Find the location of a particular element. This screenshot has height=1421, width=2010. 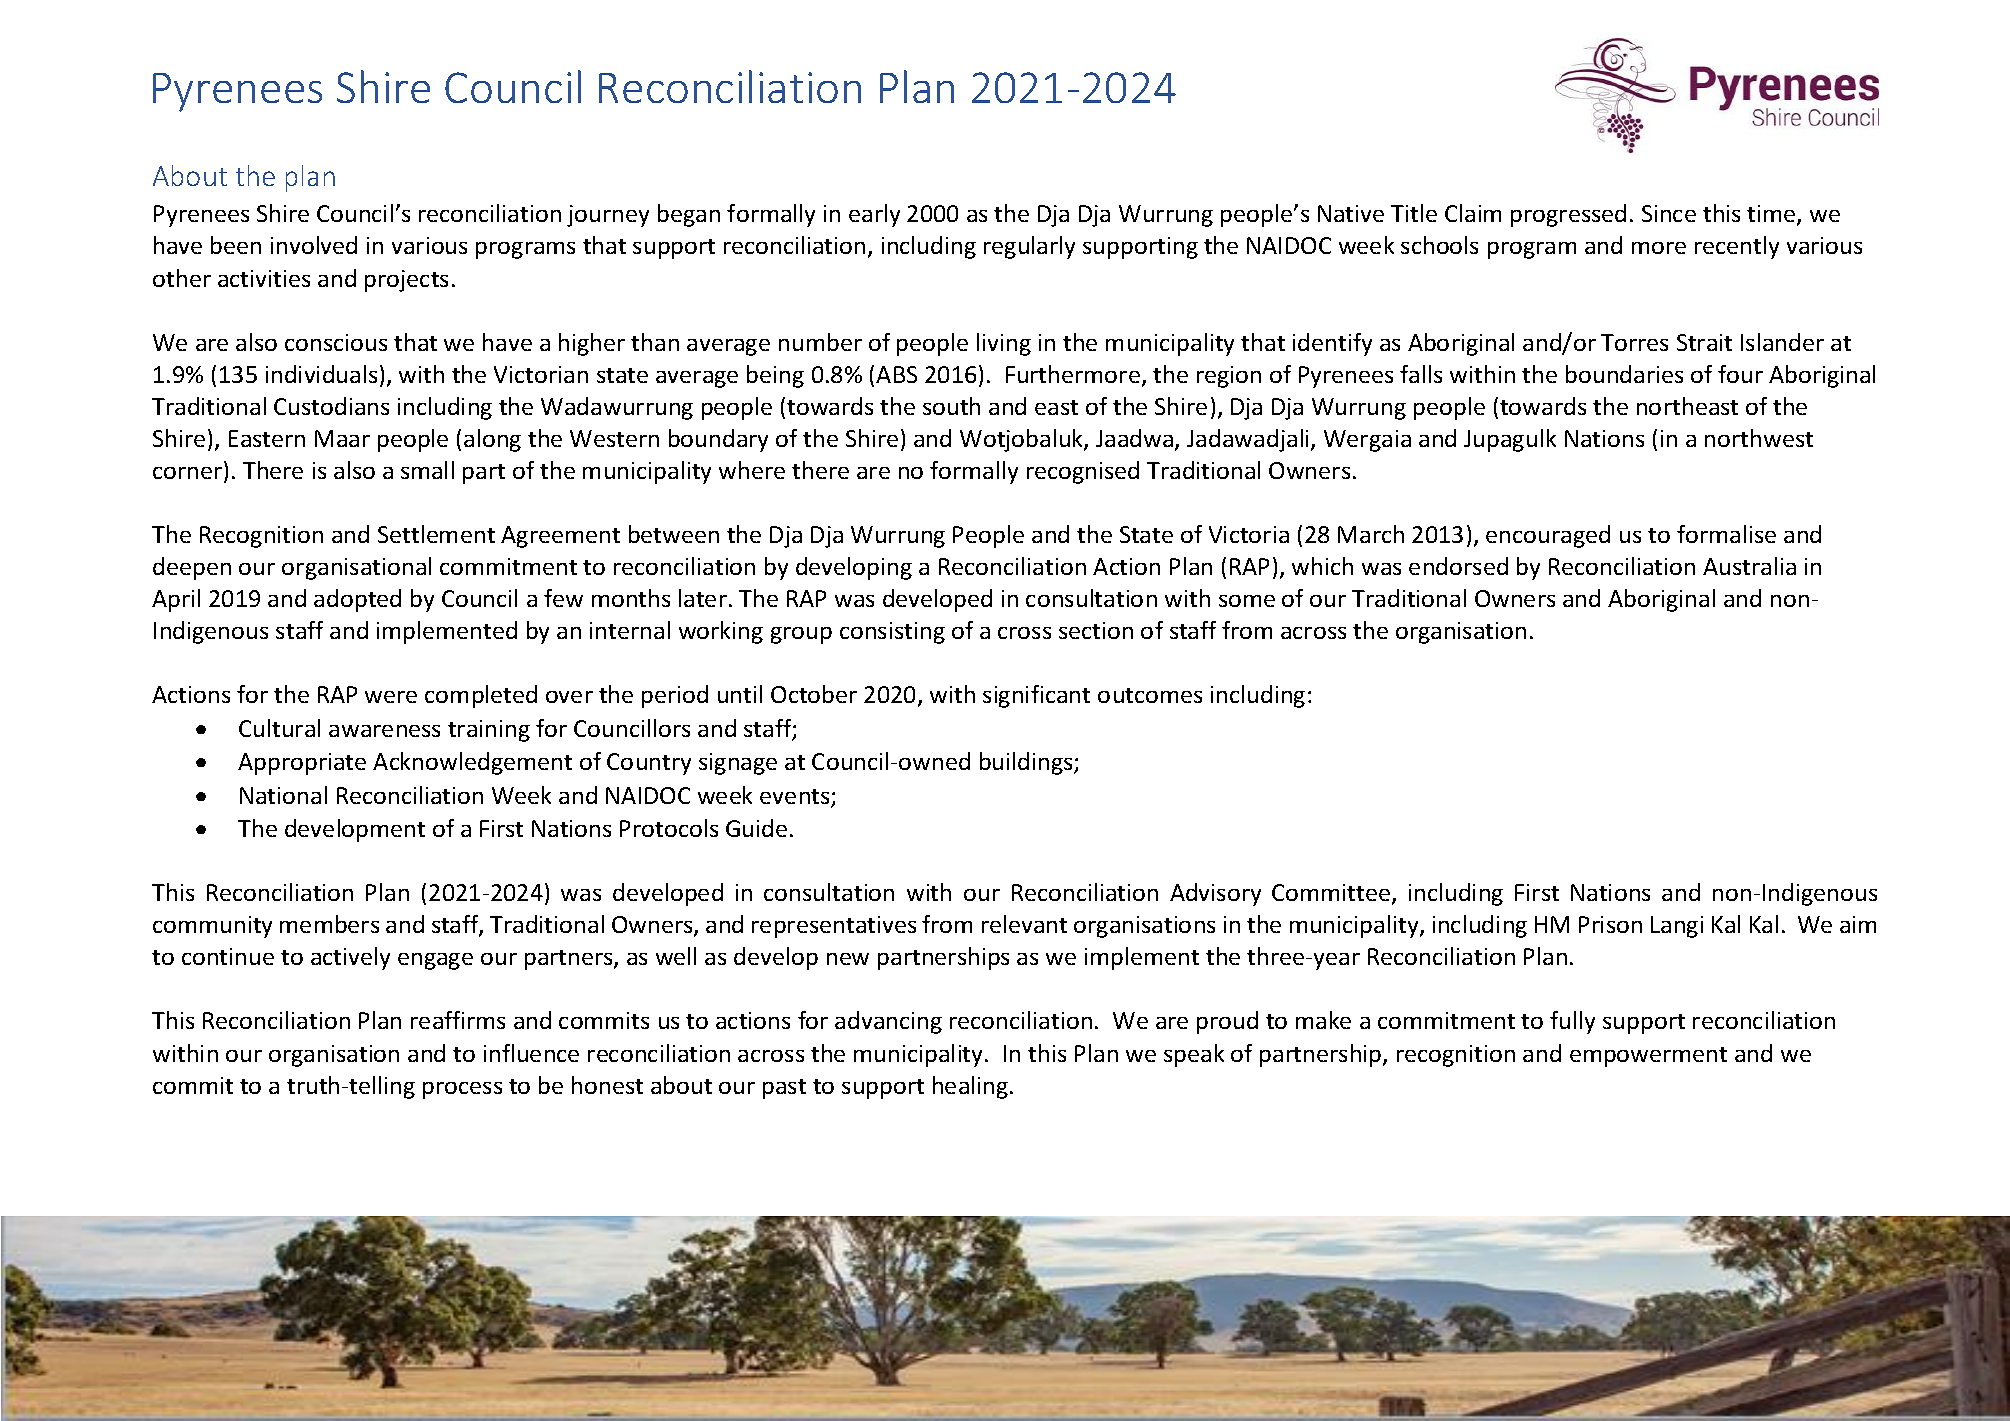

buildings is located at coordinates (1027, 763).
